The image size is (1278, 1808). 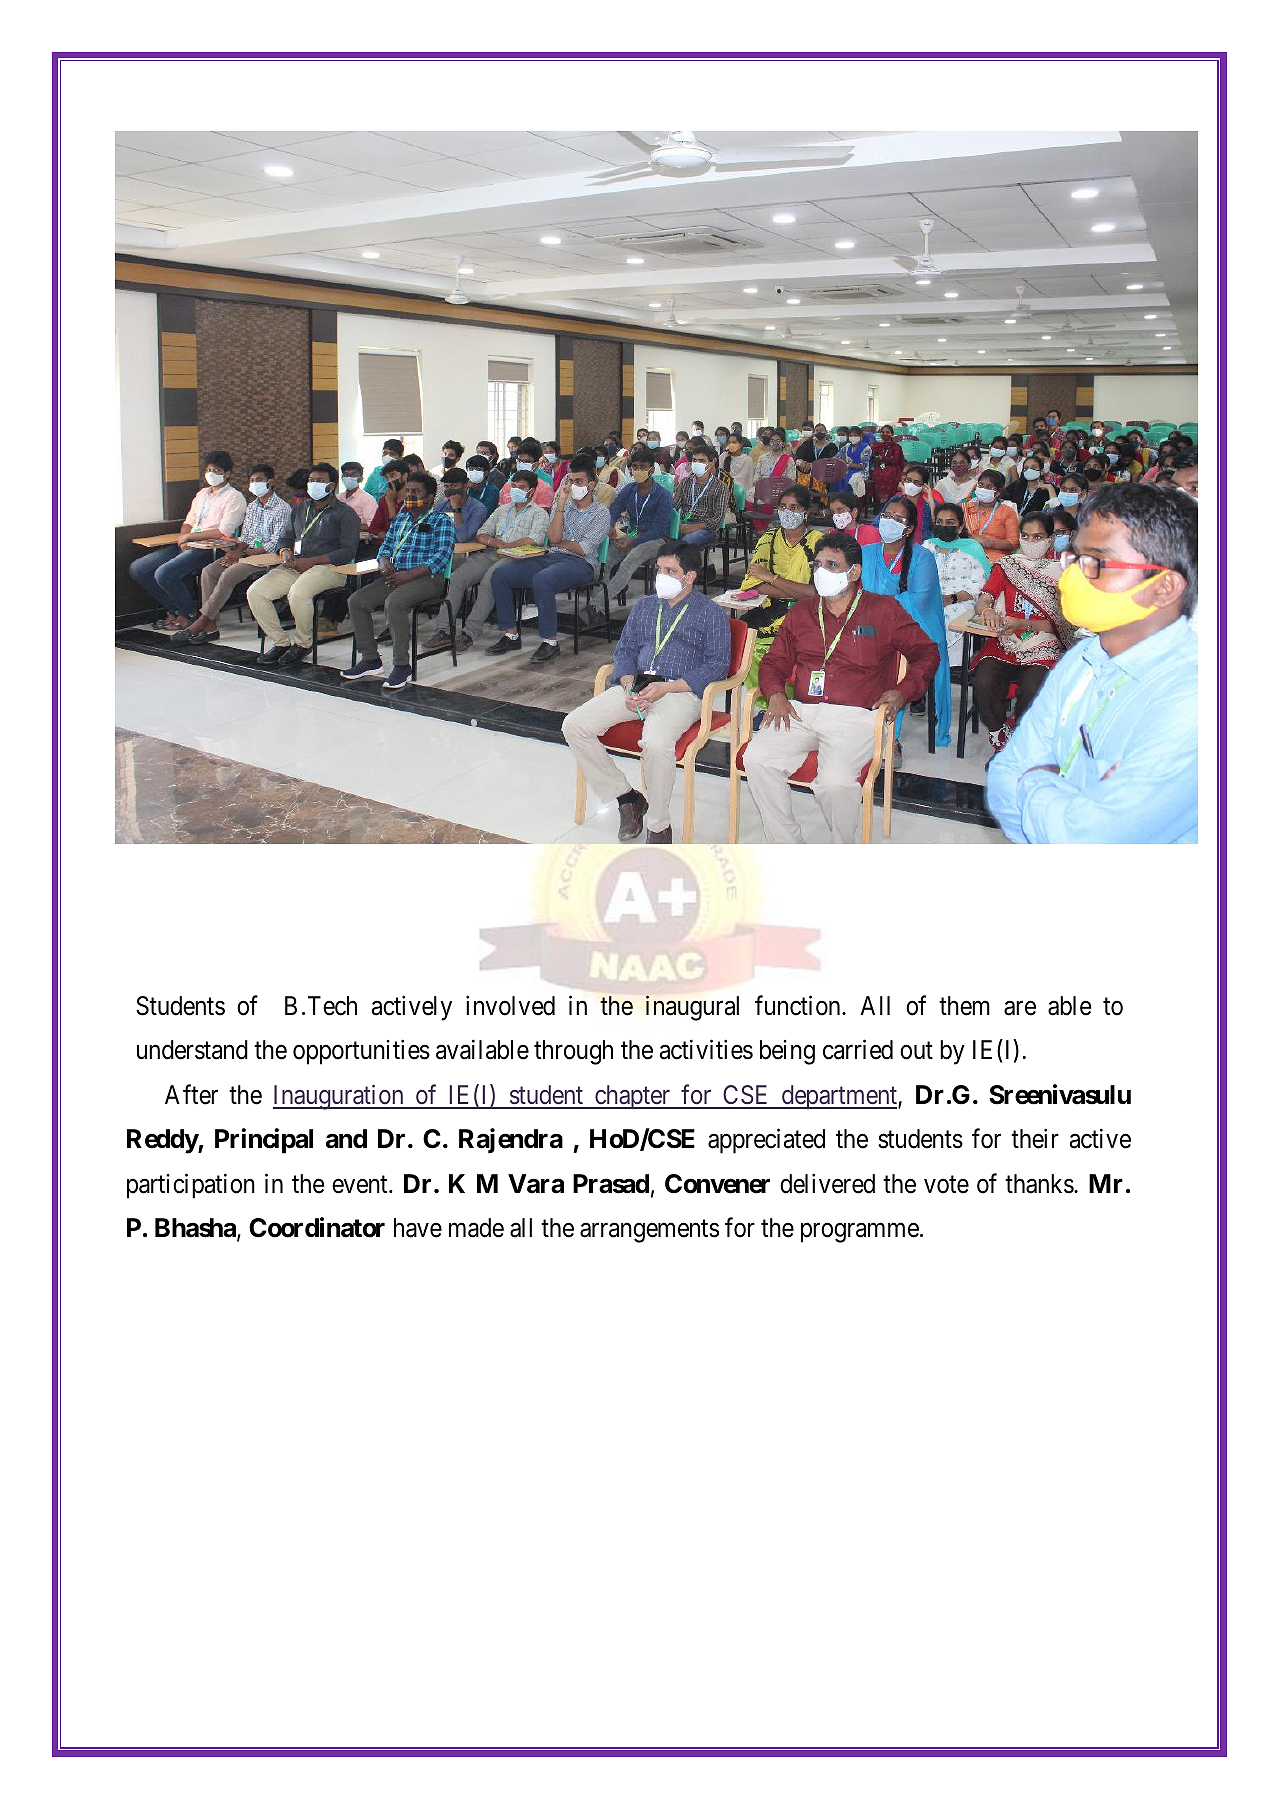 I want to click on inaugural, so click(x=692, y=1008).
